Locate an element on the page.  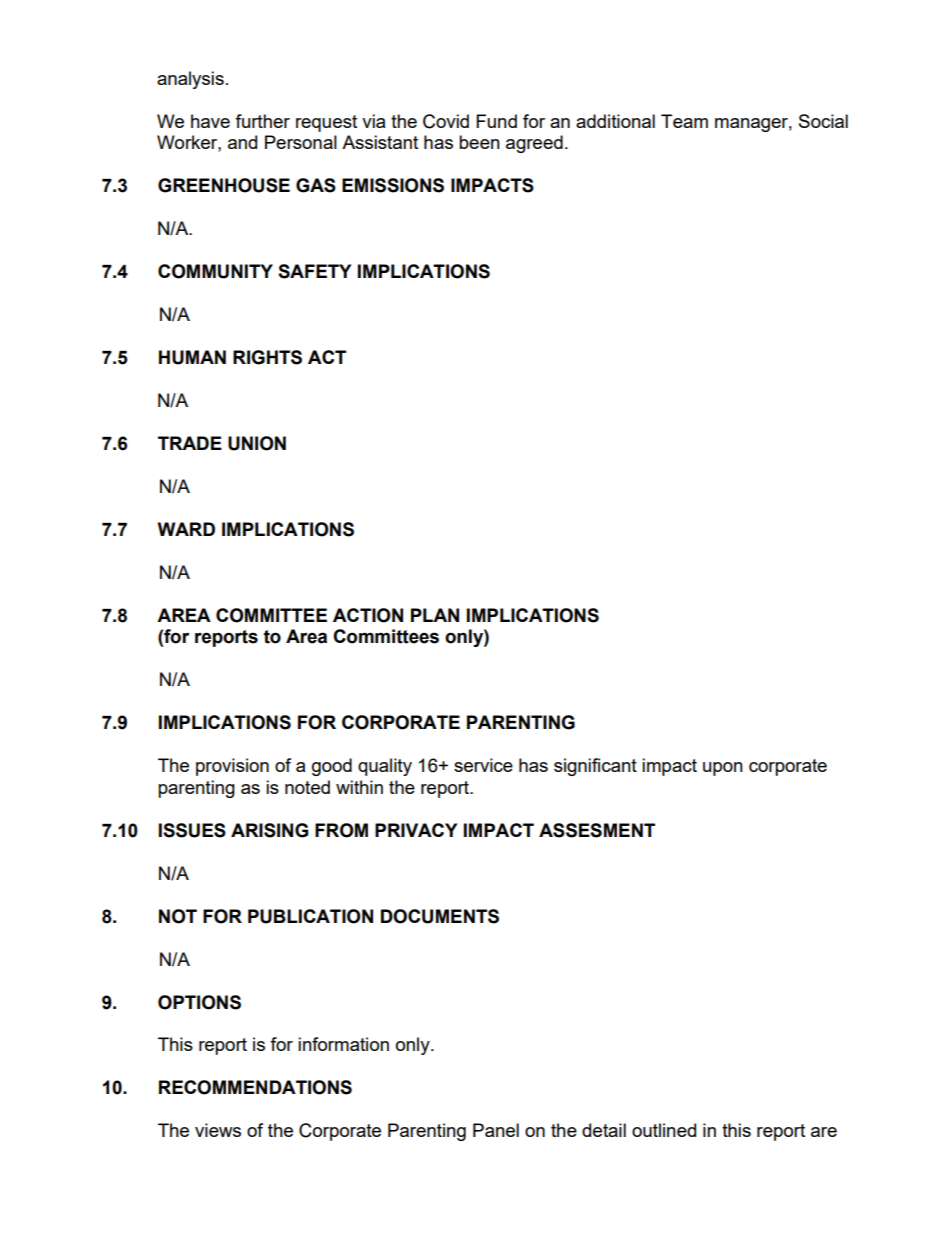
provision is located at coordinates (232, 767).
